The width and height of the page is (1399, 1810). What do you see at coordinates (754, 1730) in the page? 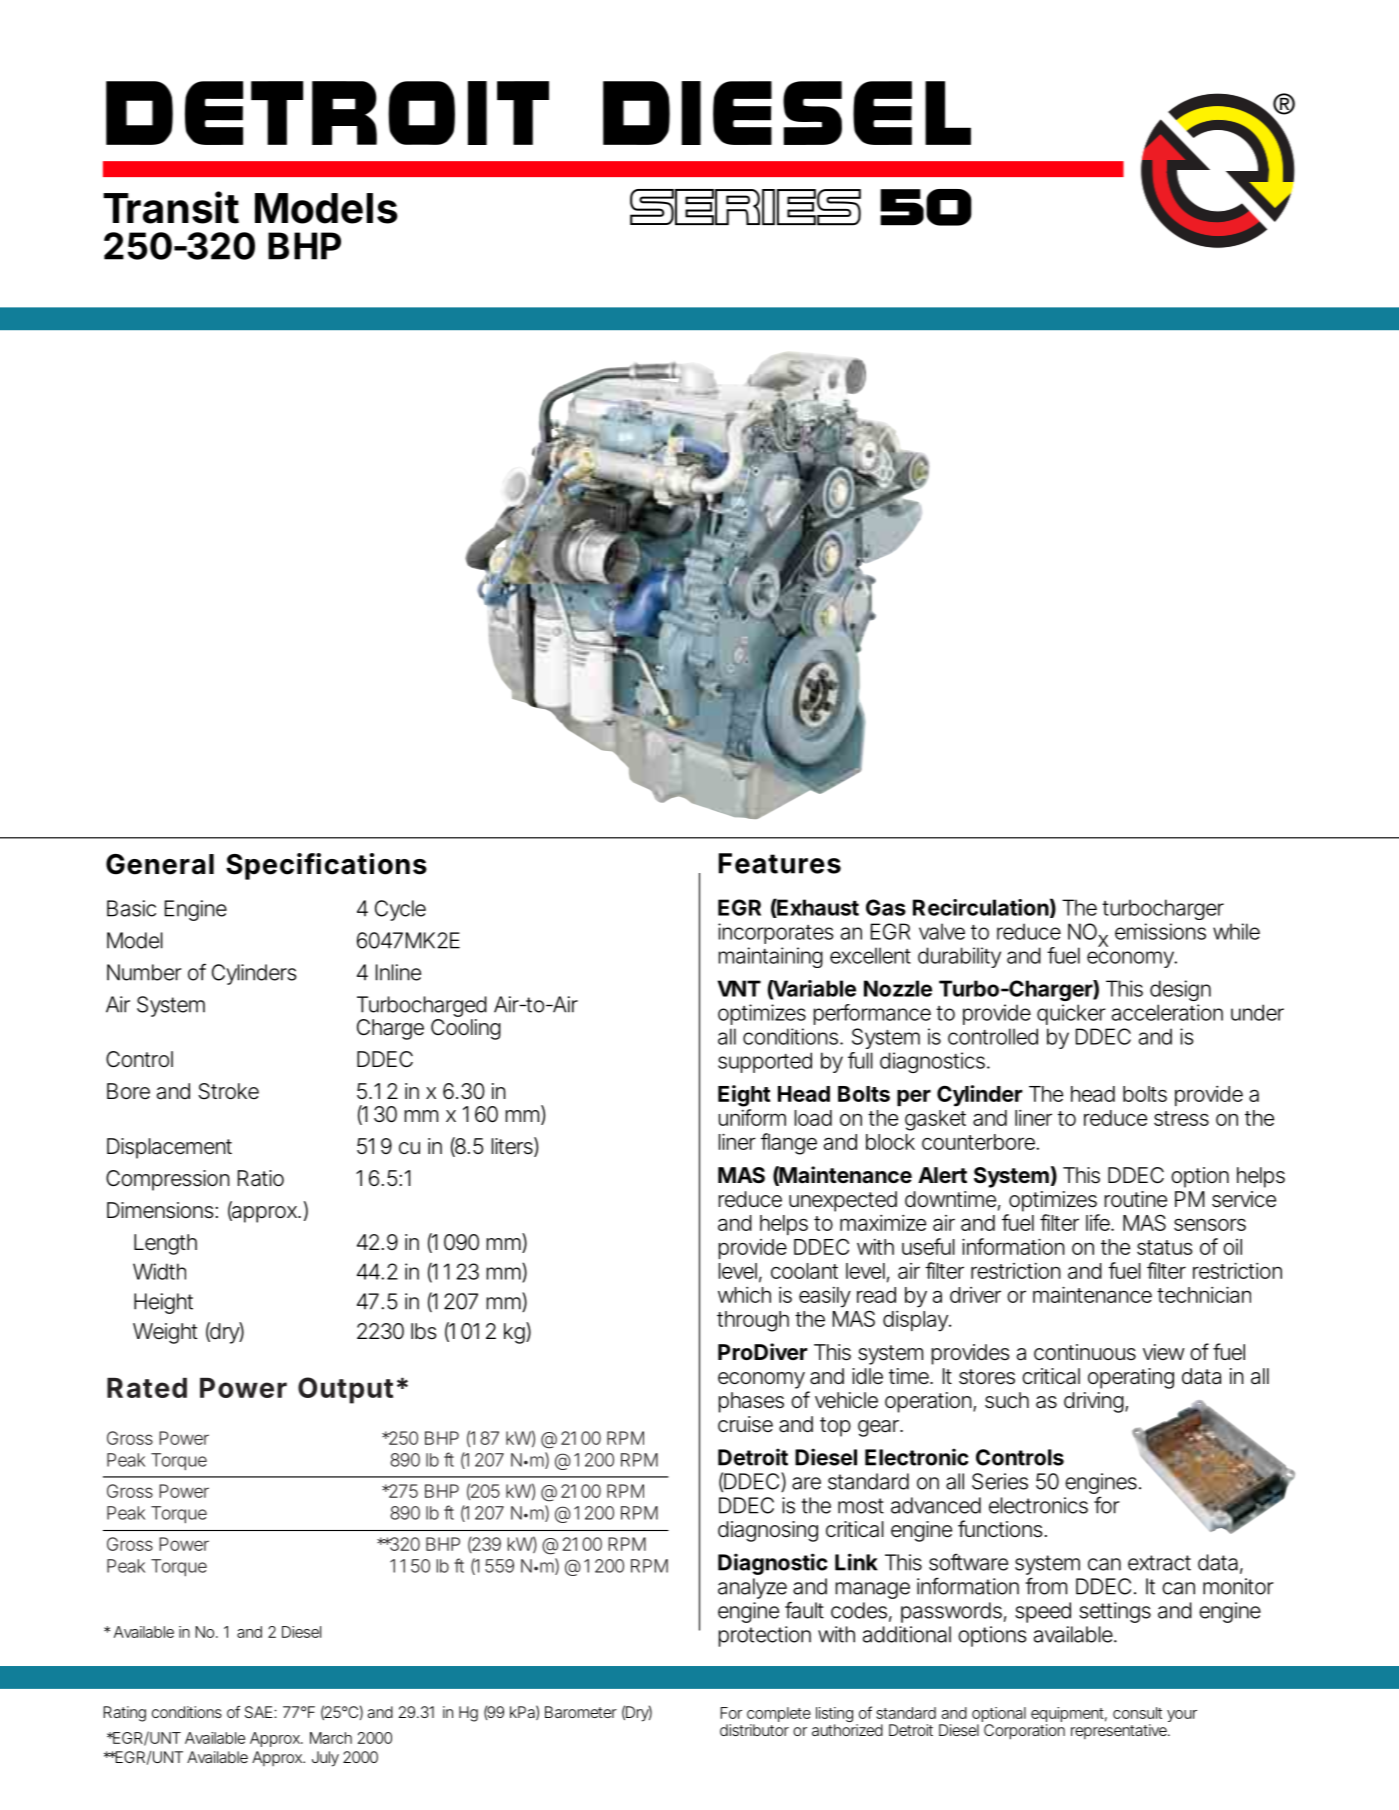
I see `distributor` at bounding box center [754, 1730].
